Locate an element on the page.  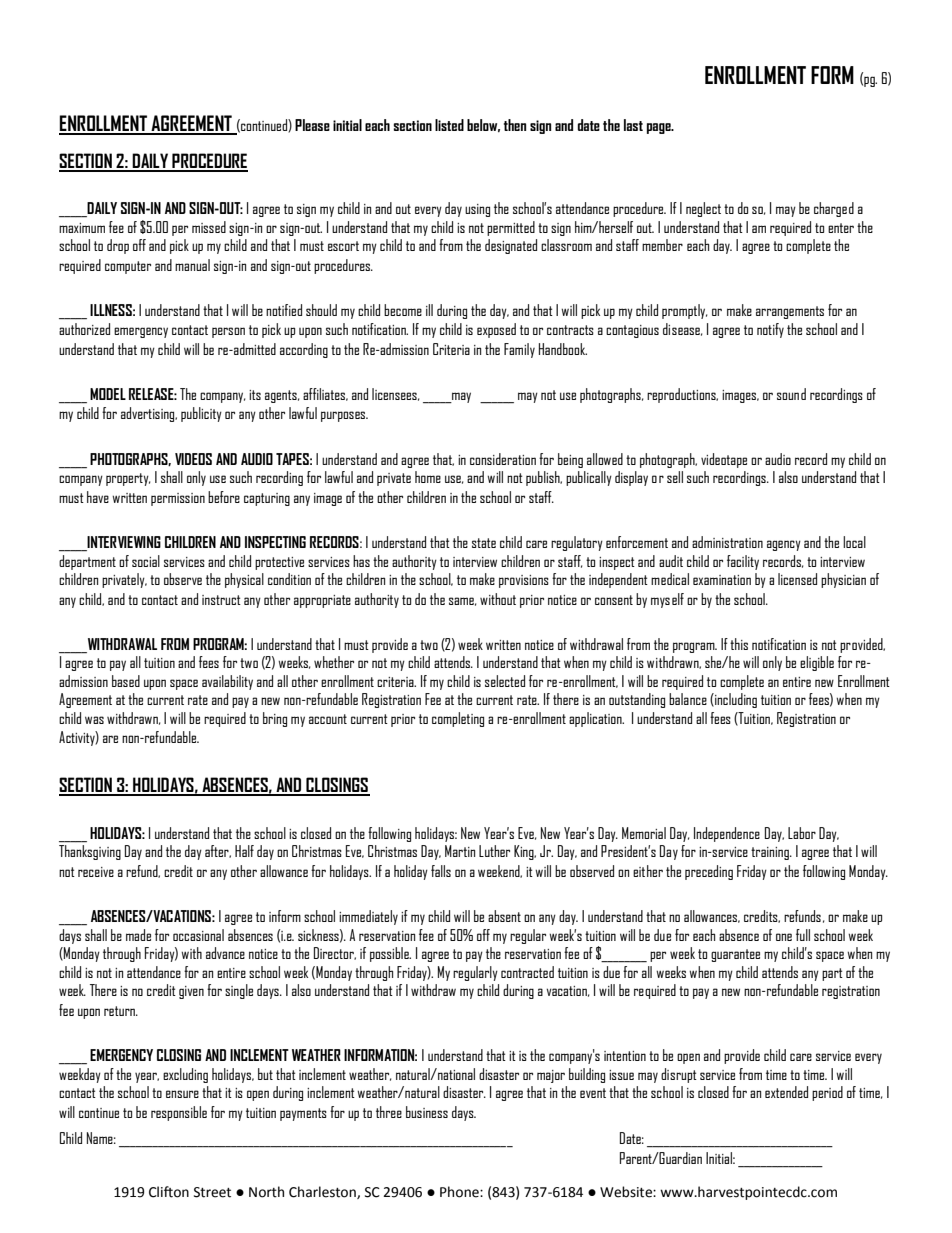
neglect is located at coordinates (703, 209).
